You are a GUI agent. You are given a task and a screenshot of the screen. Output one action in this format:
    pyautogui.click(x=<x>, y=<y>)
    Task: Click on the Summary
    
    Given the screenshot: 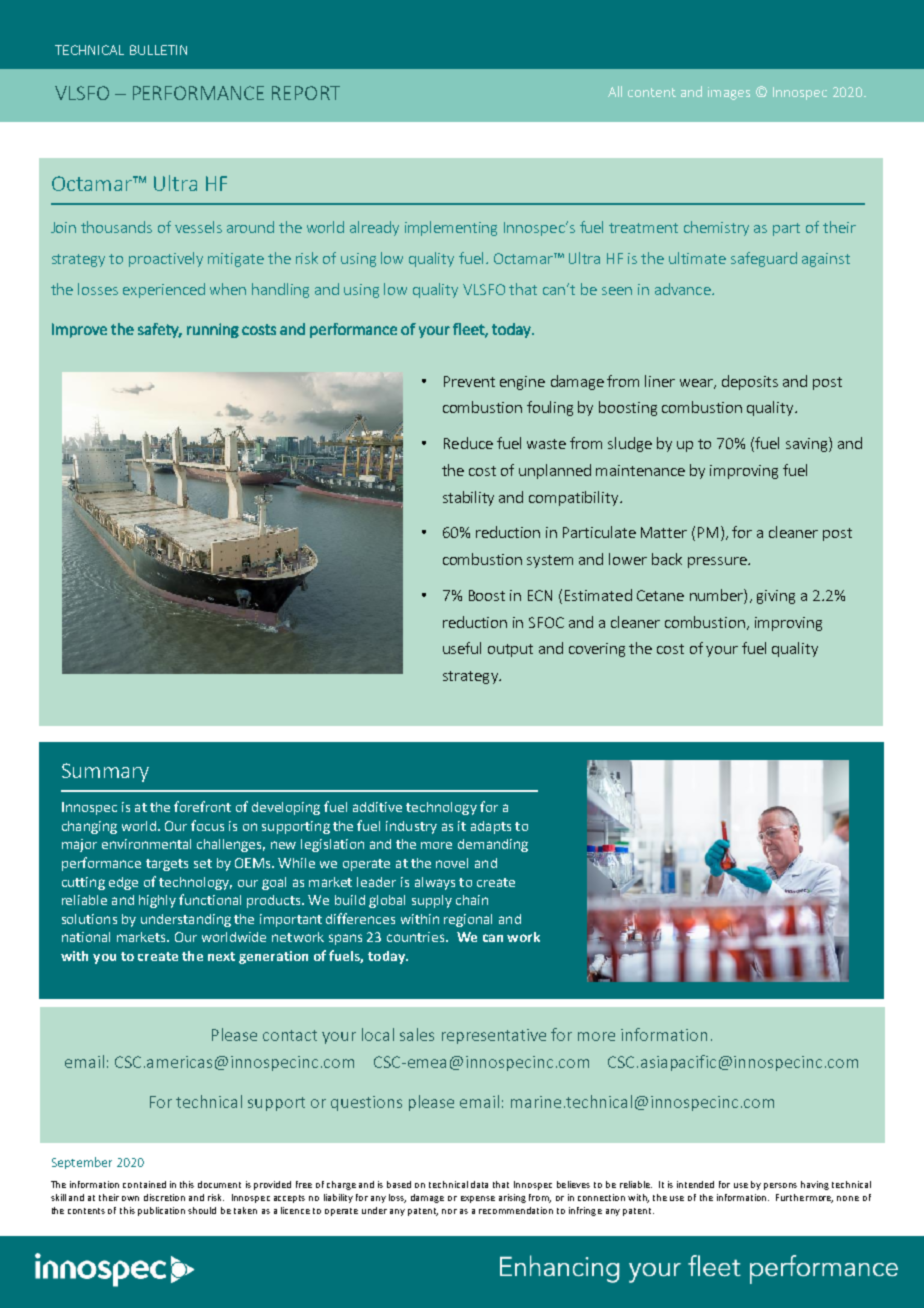 What is the action you would take?
    pyautogui.click(x=105, y=772)
